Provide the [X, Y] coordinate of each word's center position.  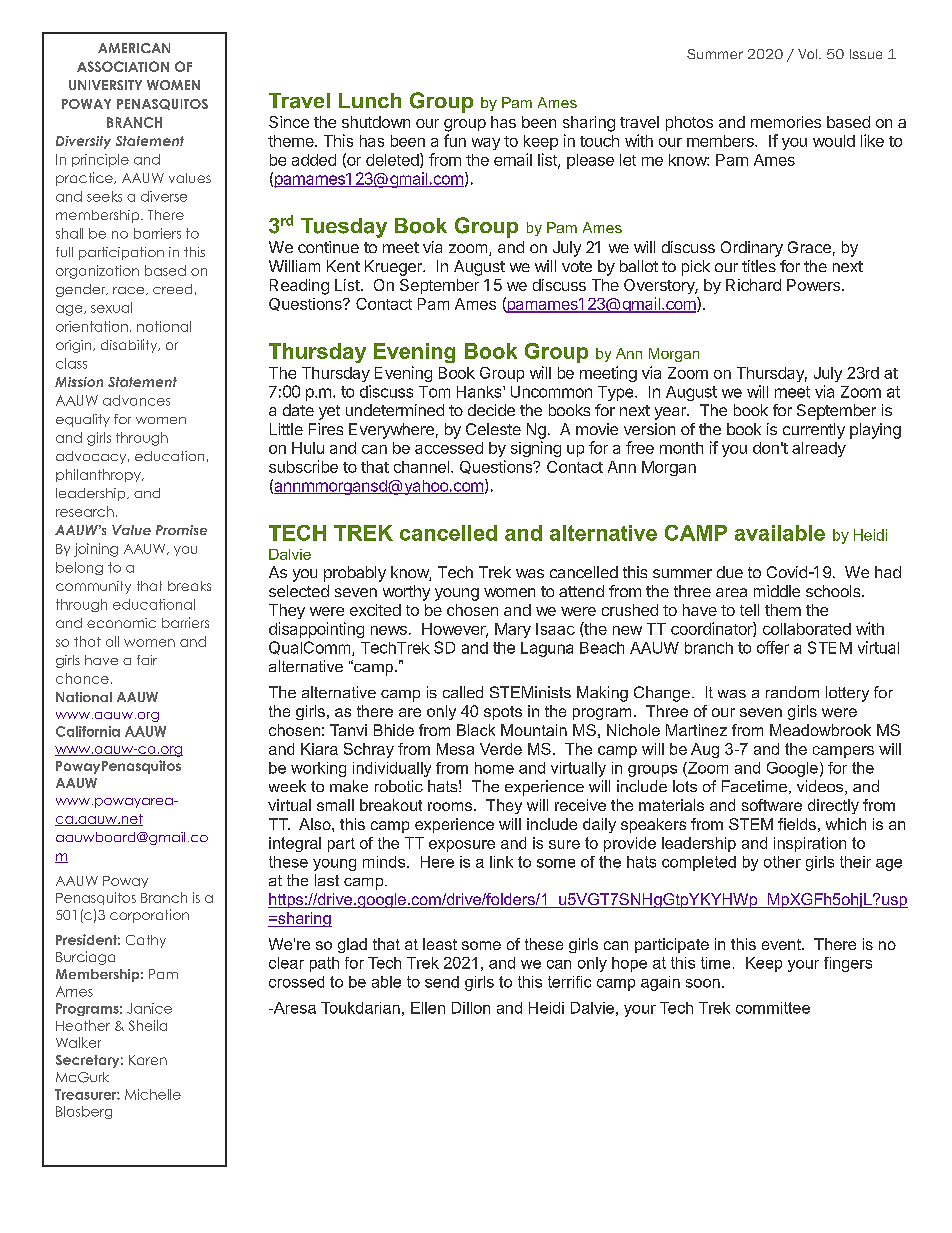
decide [491, 410]
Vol [809, 54]
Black [476, 730]
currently [814, 431]
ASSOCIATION [123, 66]
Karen [148, 1060]
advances [136, 400]
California [88, 731]
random [792, 692]
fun [455, 140]
